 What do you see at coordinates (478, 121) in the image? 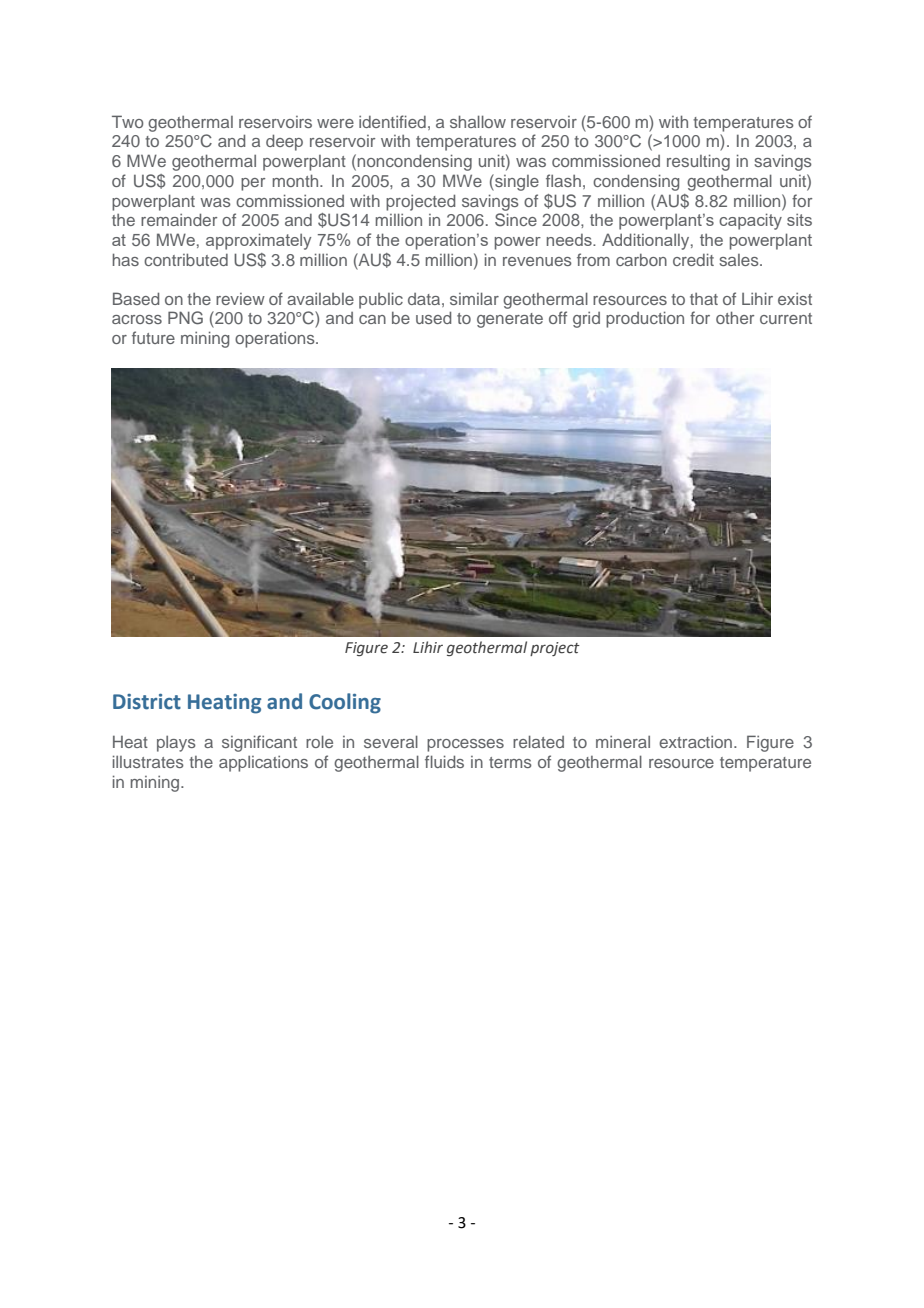
I see `shallow` at bounding box center [478, 121].
